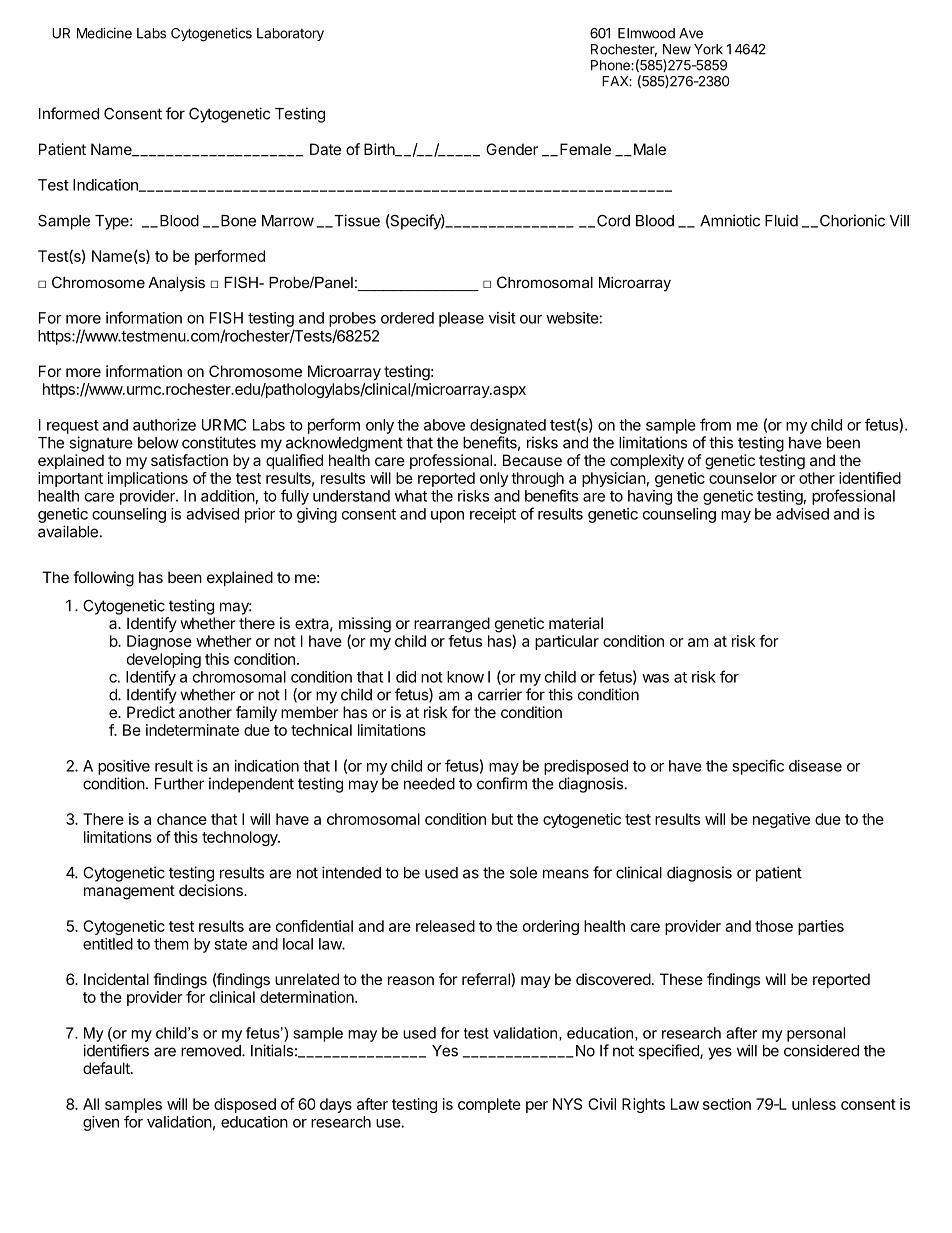  What do you see at coordinates (708, 49) in the image?
I see `York` at bounding box center [708, 49].
